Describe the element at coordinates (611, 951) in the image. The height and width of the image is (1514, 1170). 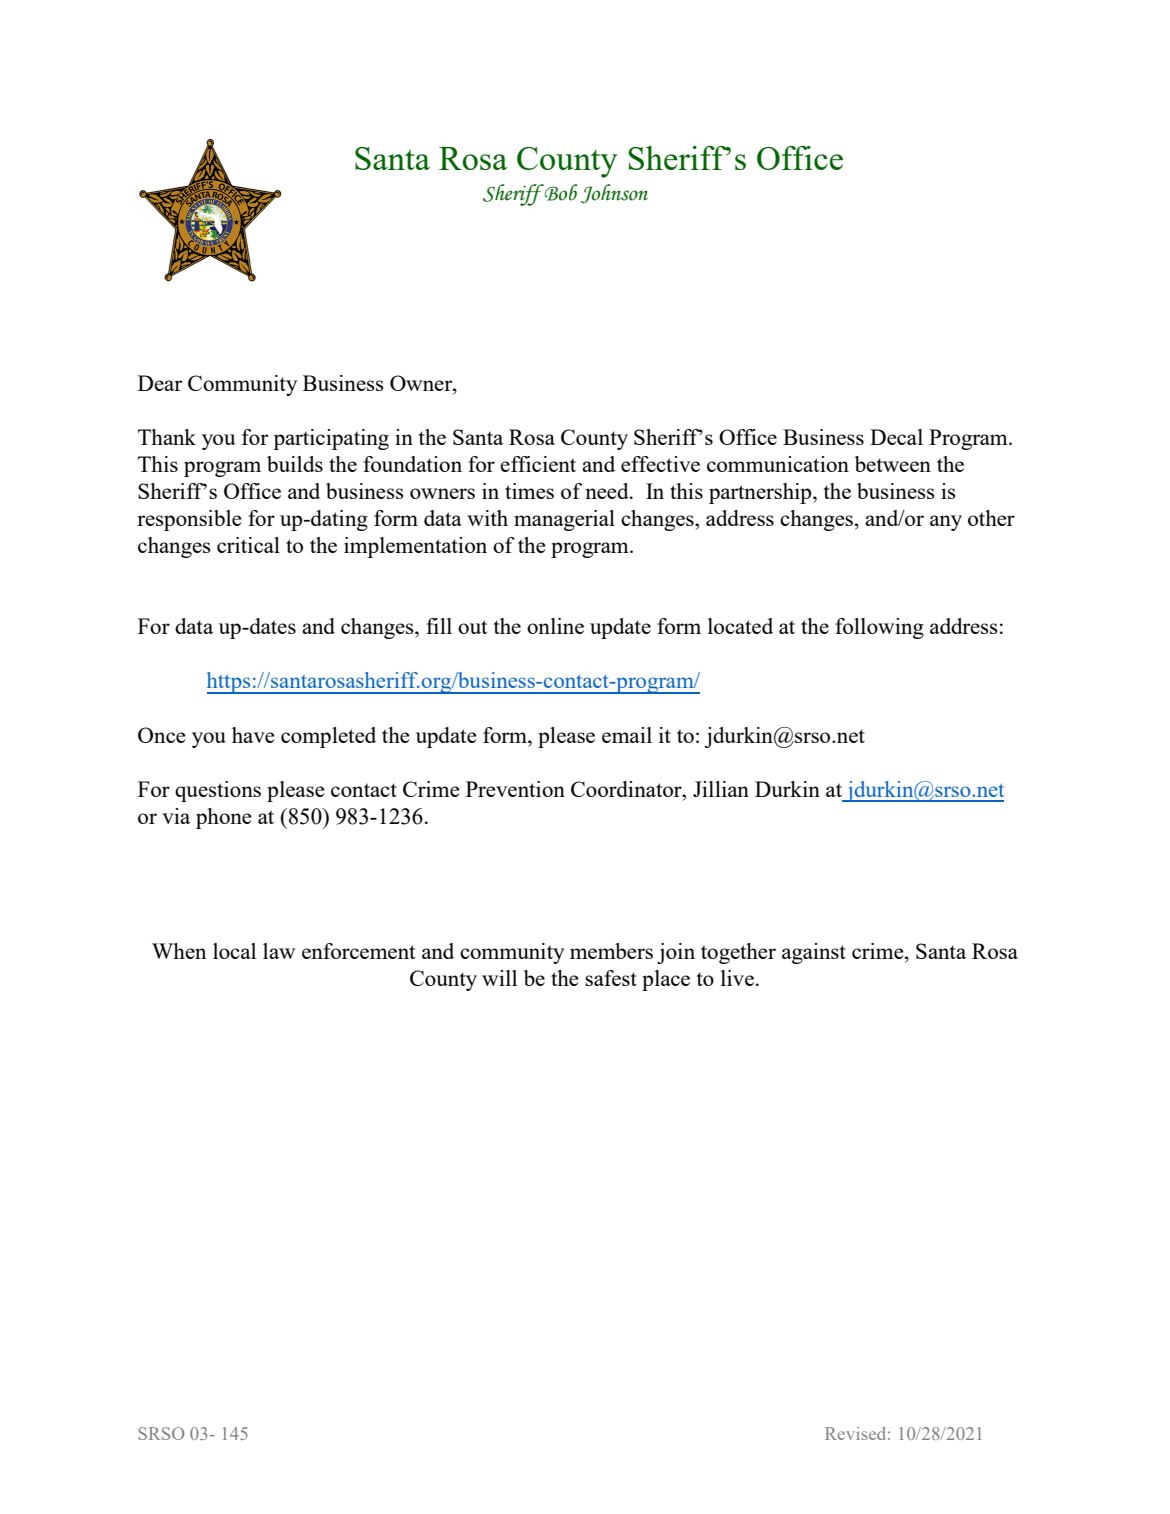
I see `members` at that location.
